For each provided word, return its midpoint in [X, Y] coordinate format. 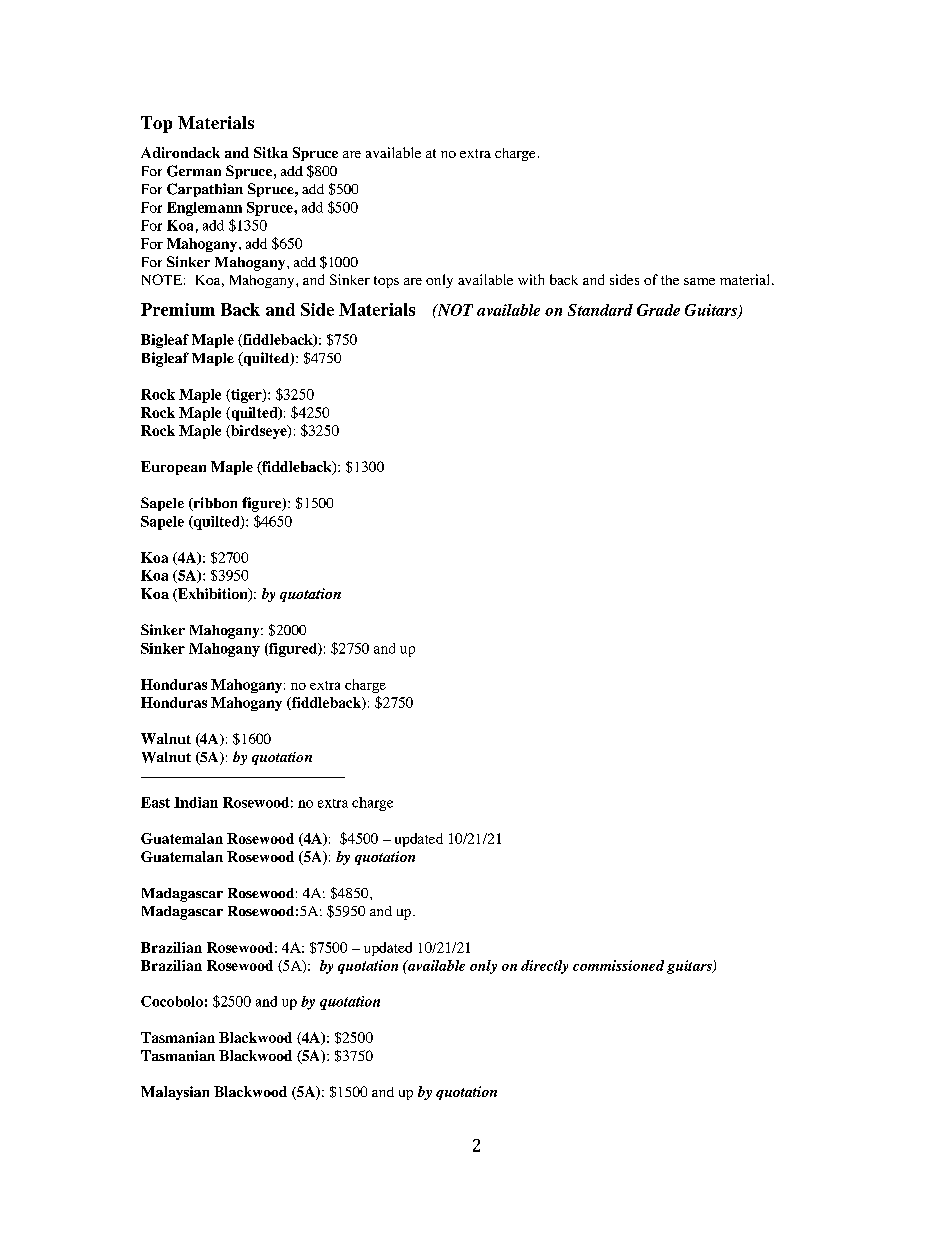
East [155, 802]
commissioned [618, 965]
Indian [196, 802]
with [531, 279]
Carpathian [205, 190]
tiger [246, 396]
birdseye [259, 432]
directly [544, 967]
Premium [178, 309]
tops [386, 282]
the [670, 280]
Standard [600, 310]
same [699, 281]
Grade [658, 310]
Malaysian [175, 1093]
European [173, 468]
